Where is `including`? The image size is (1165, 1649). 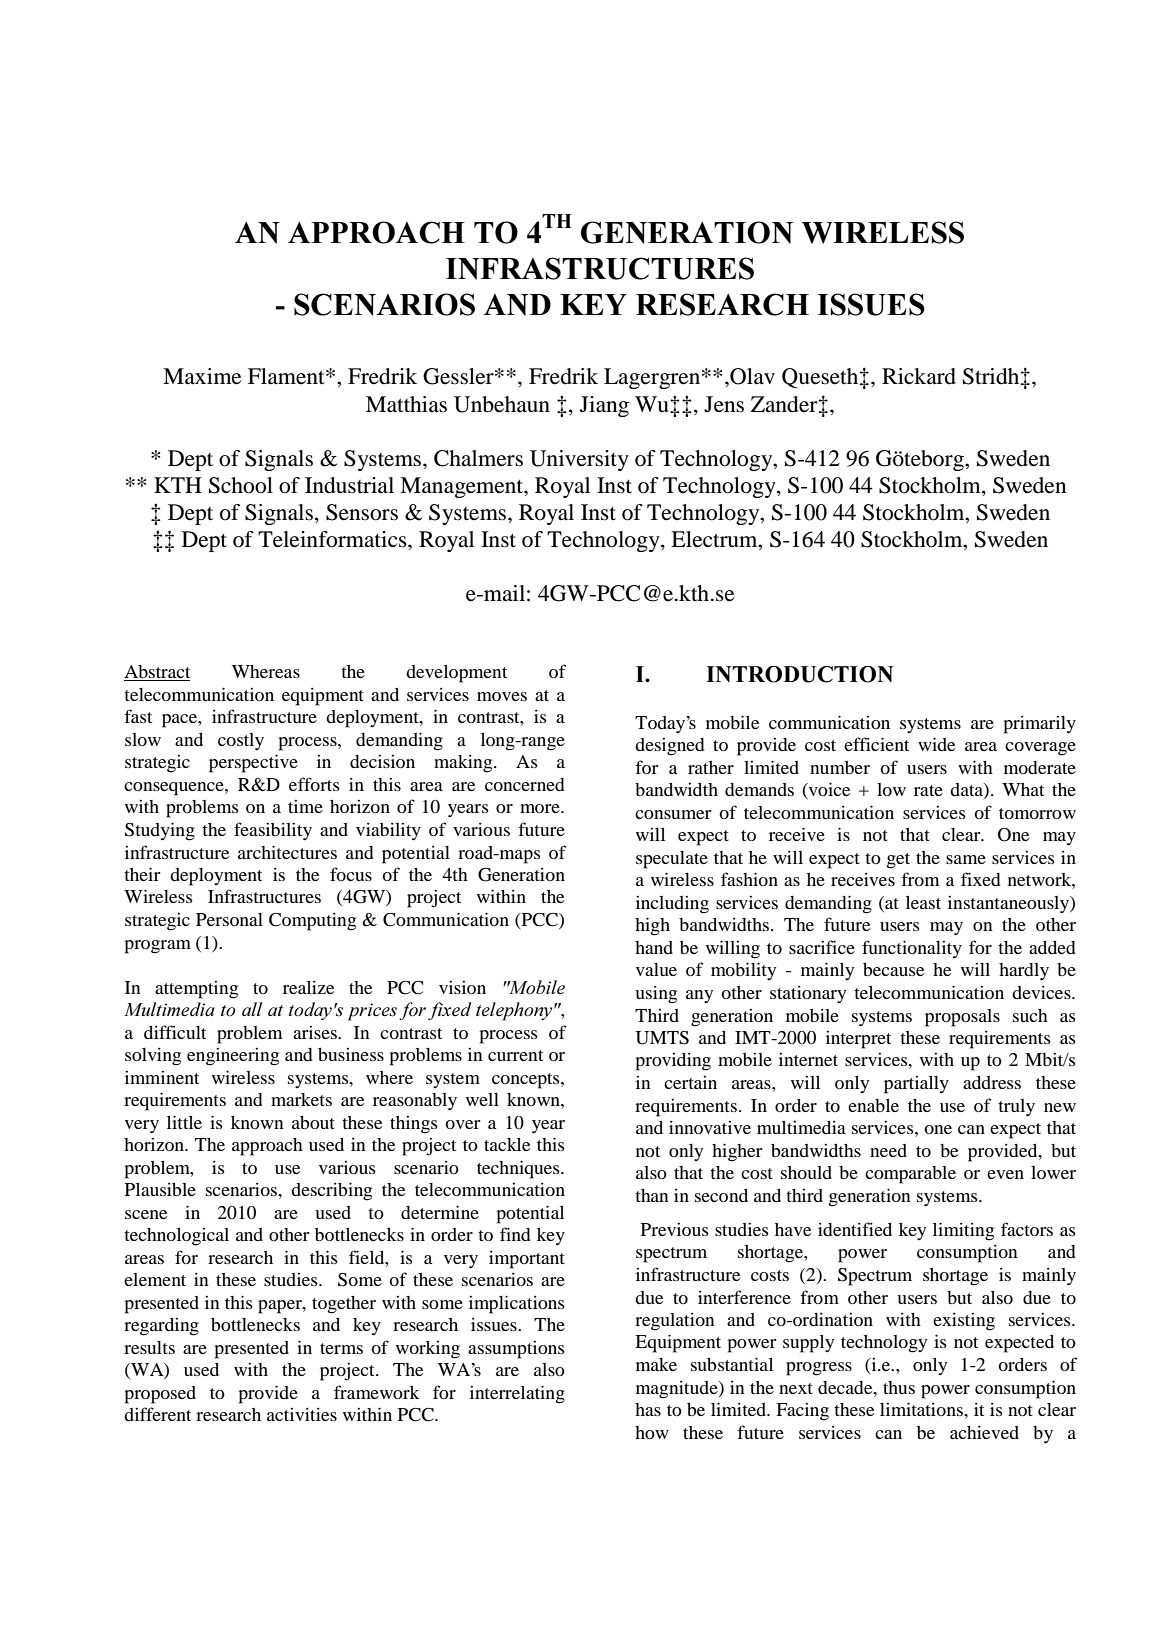 including is located at coordinates (672, 905).
